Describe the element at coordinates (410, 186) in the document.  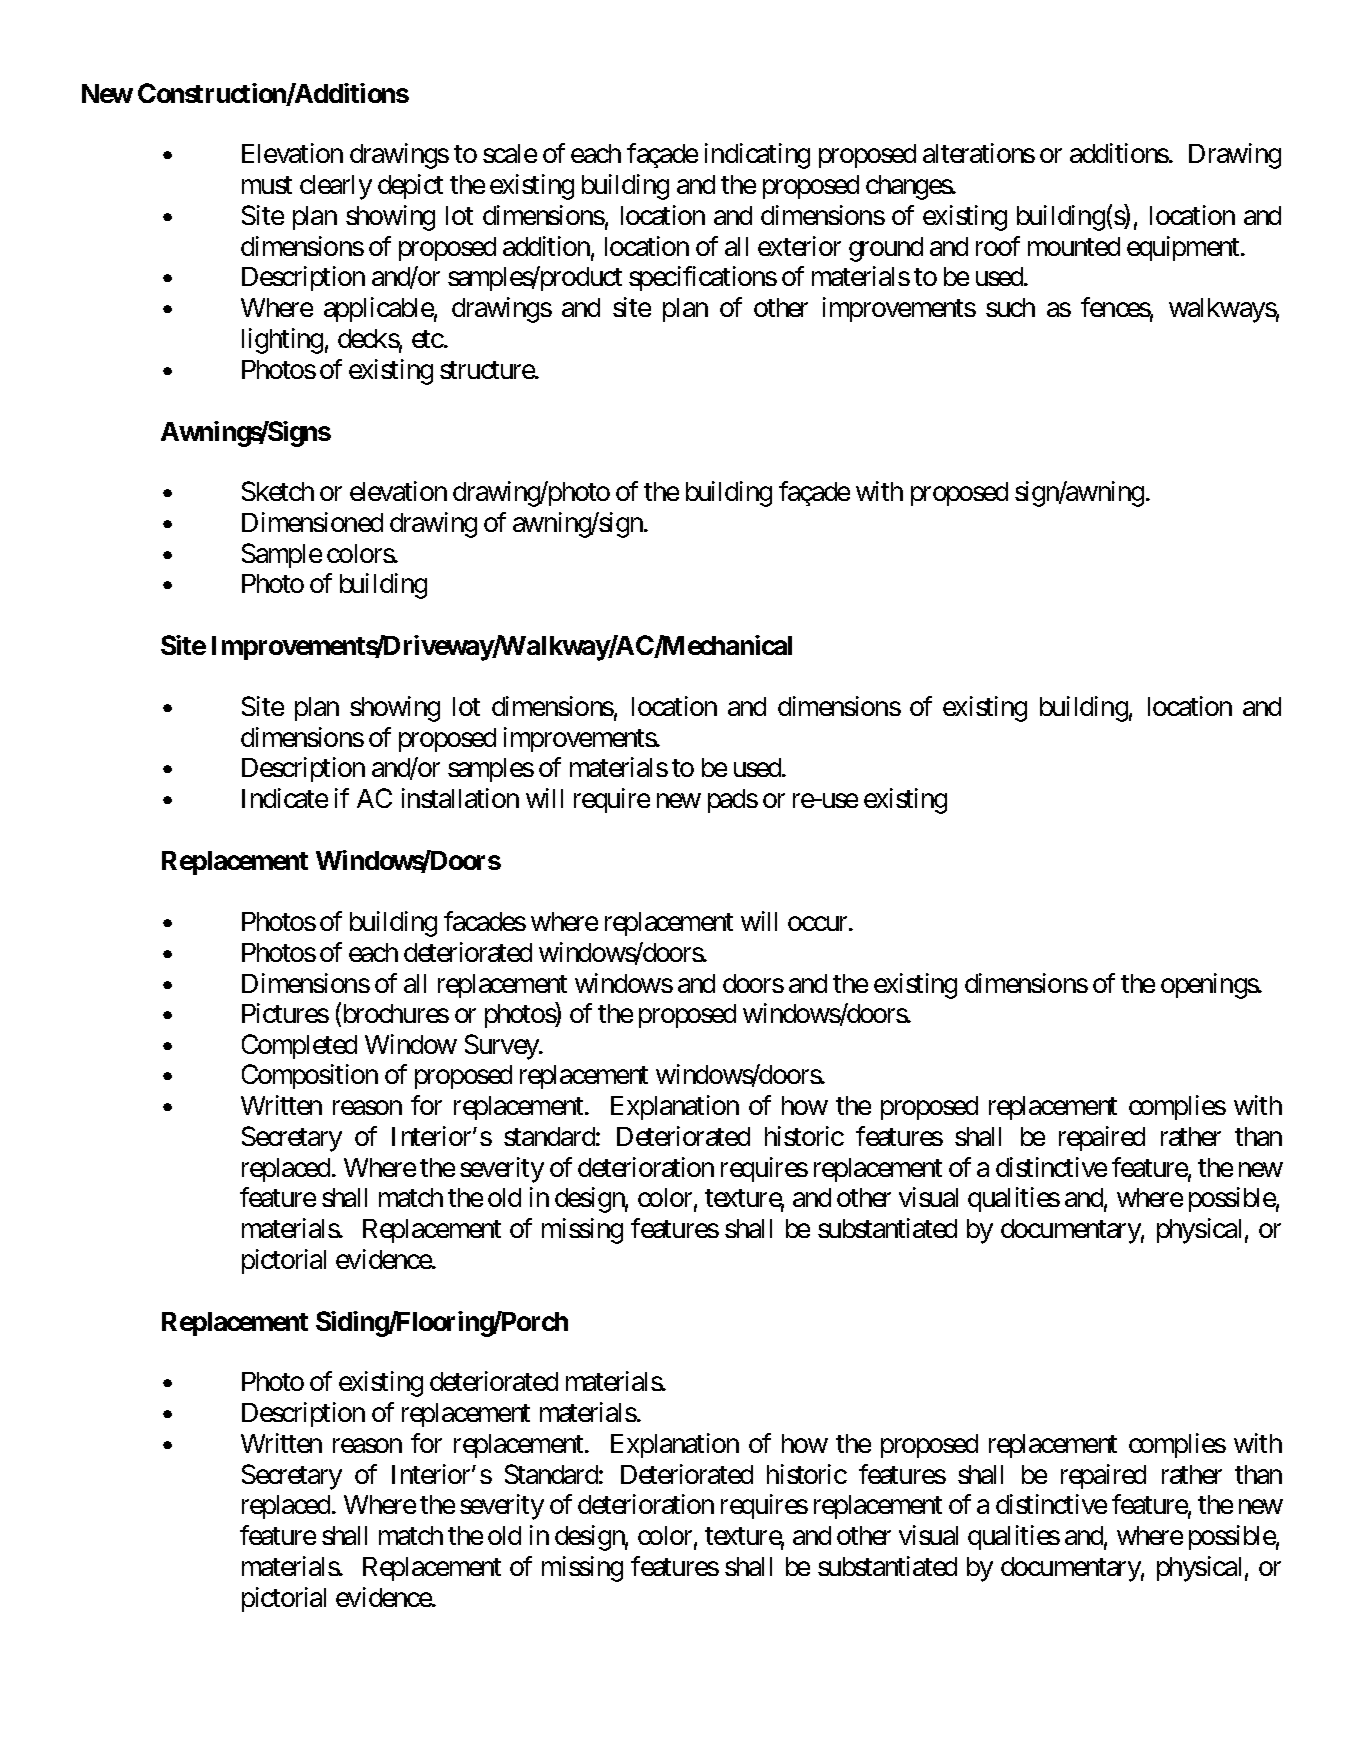
I see `depict` at that location.
